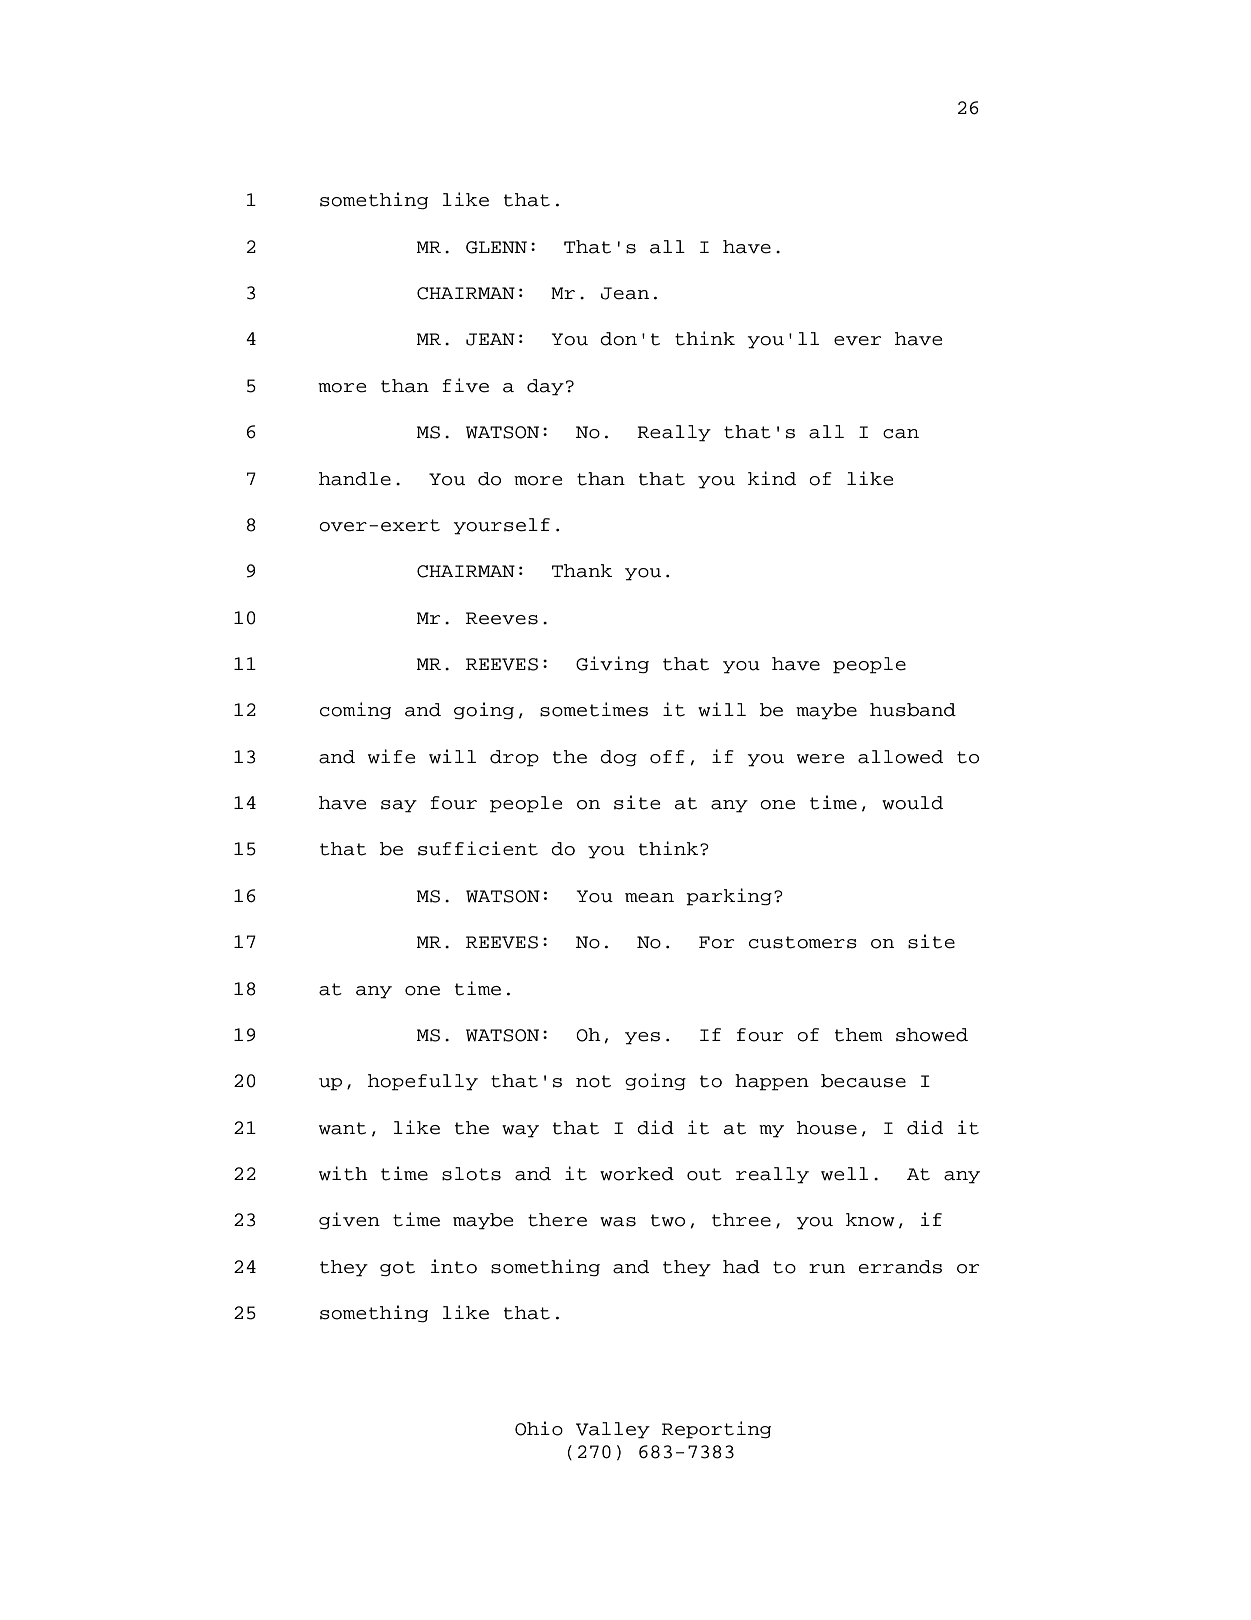  Describe the element at coordinates (716, 942) in the screenshot. I see `For` at that location.
